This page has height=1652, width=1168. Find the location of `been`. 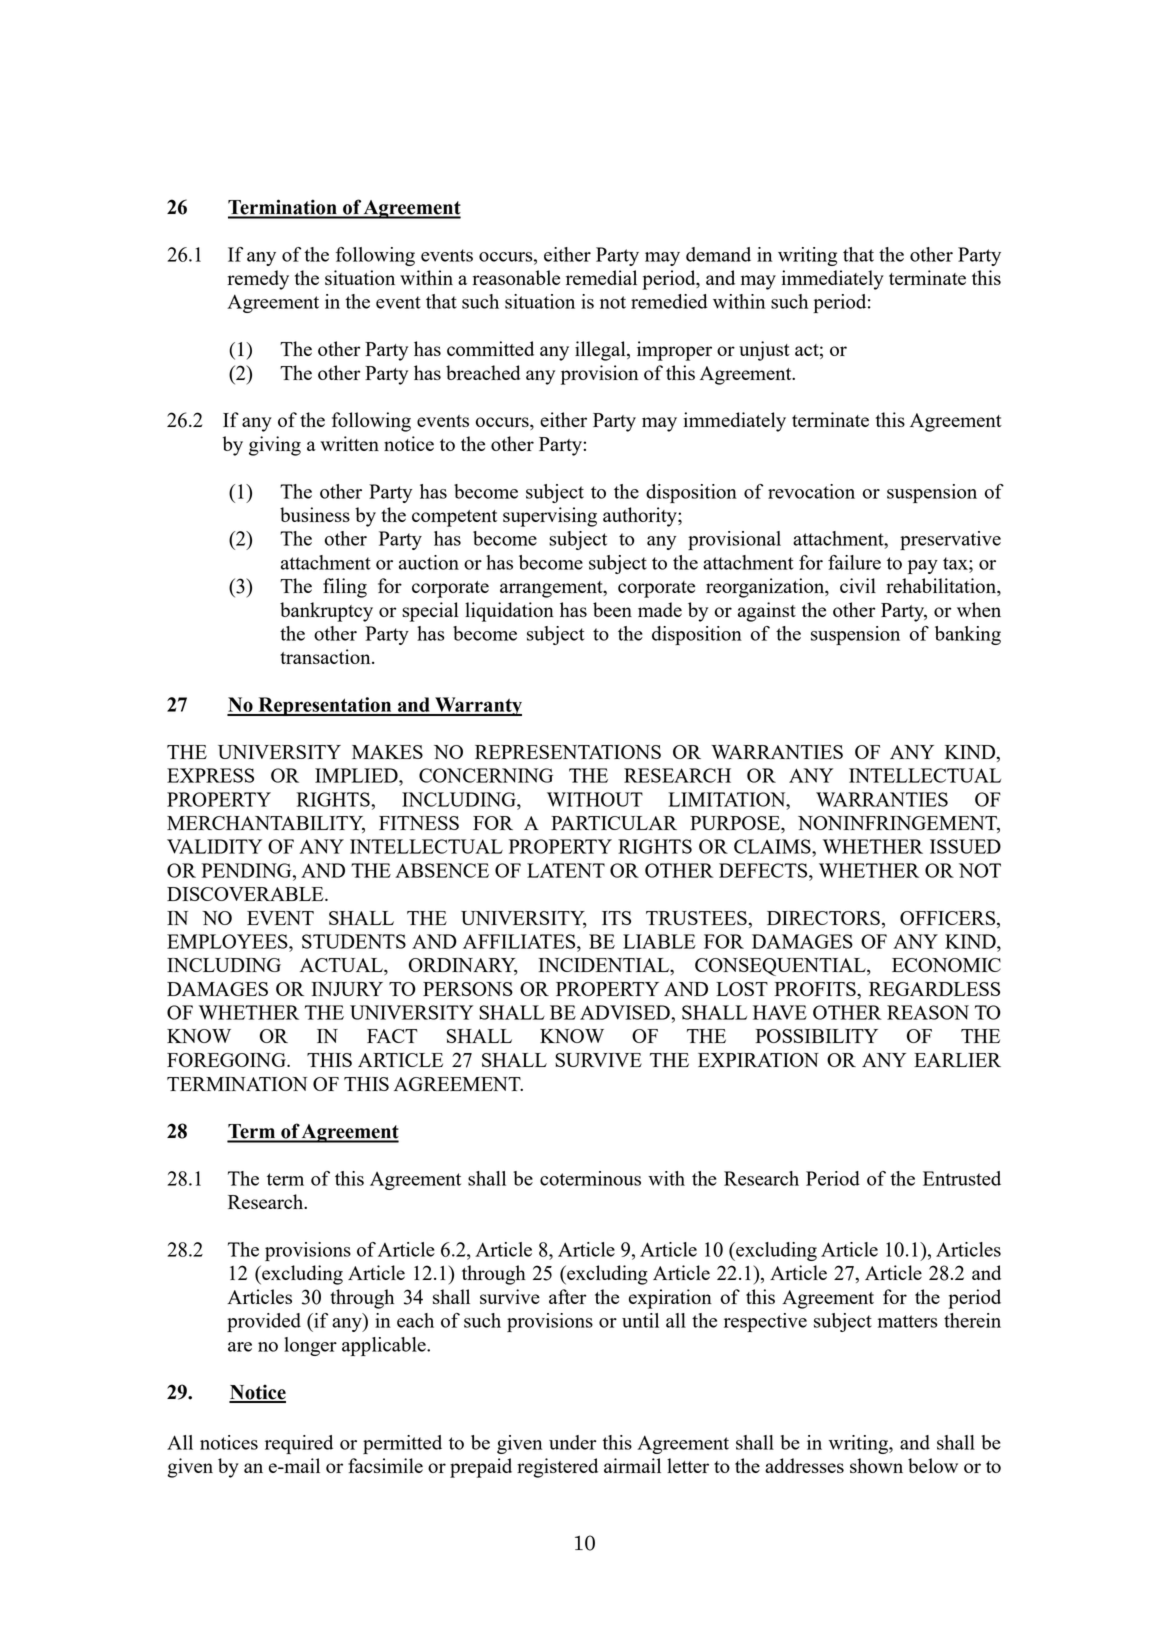

been is located at coordinates (612, 609).
